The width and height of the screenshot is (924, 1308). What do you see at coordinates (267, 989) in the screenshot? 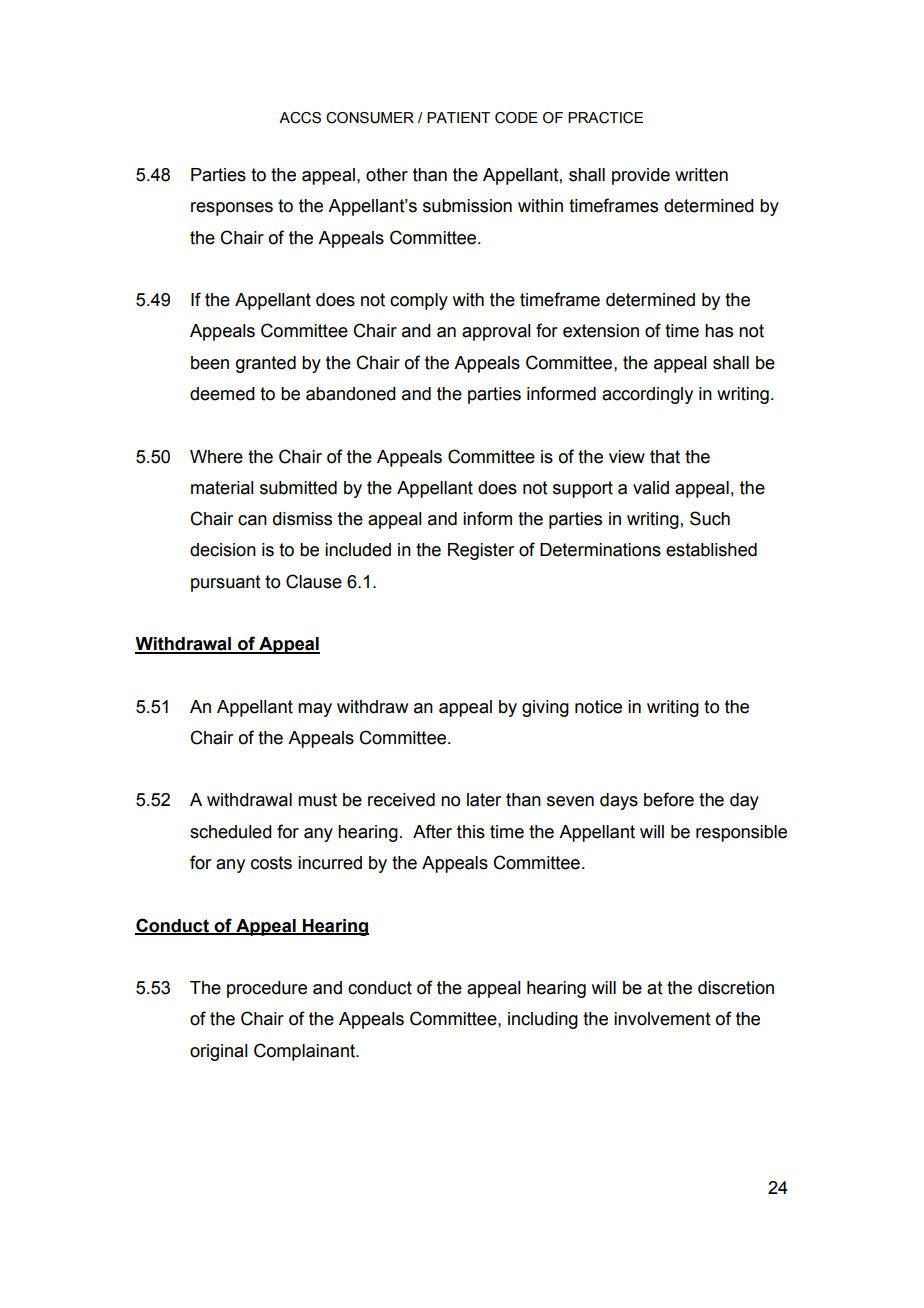
I see `procedure` at bounding box center [267, 989].
